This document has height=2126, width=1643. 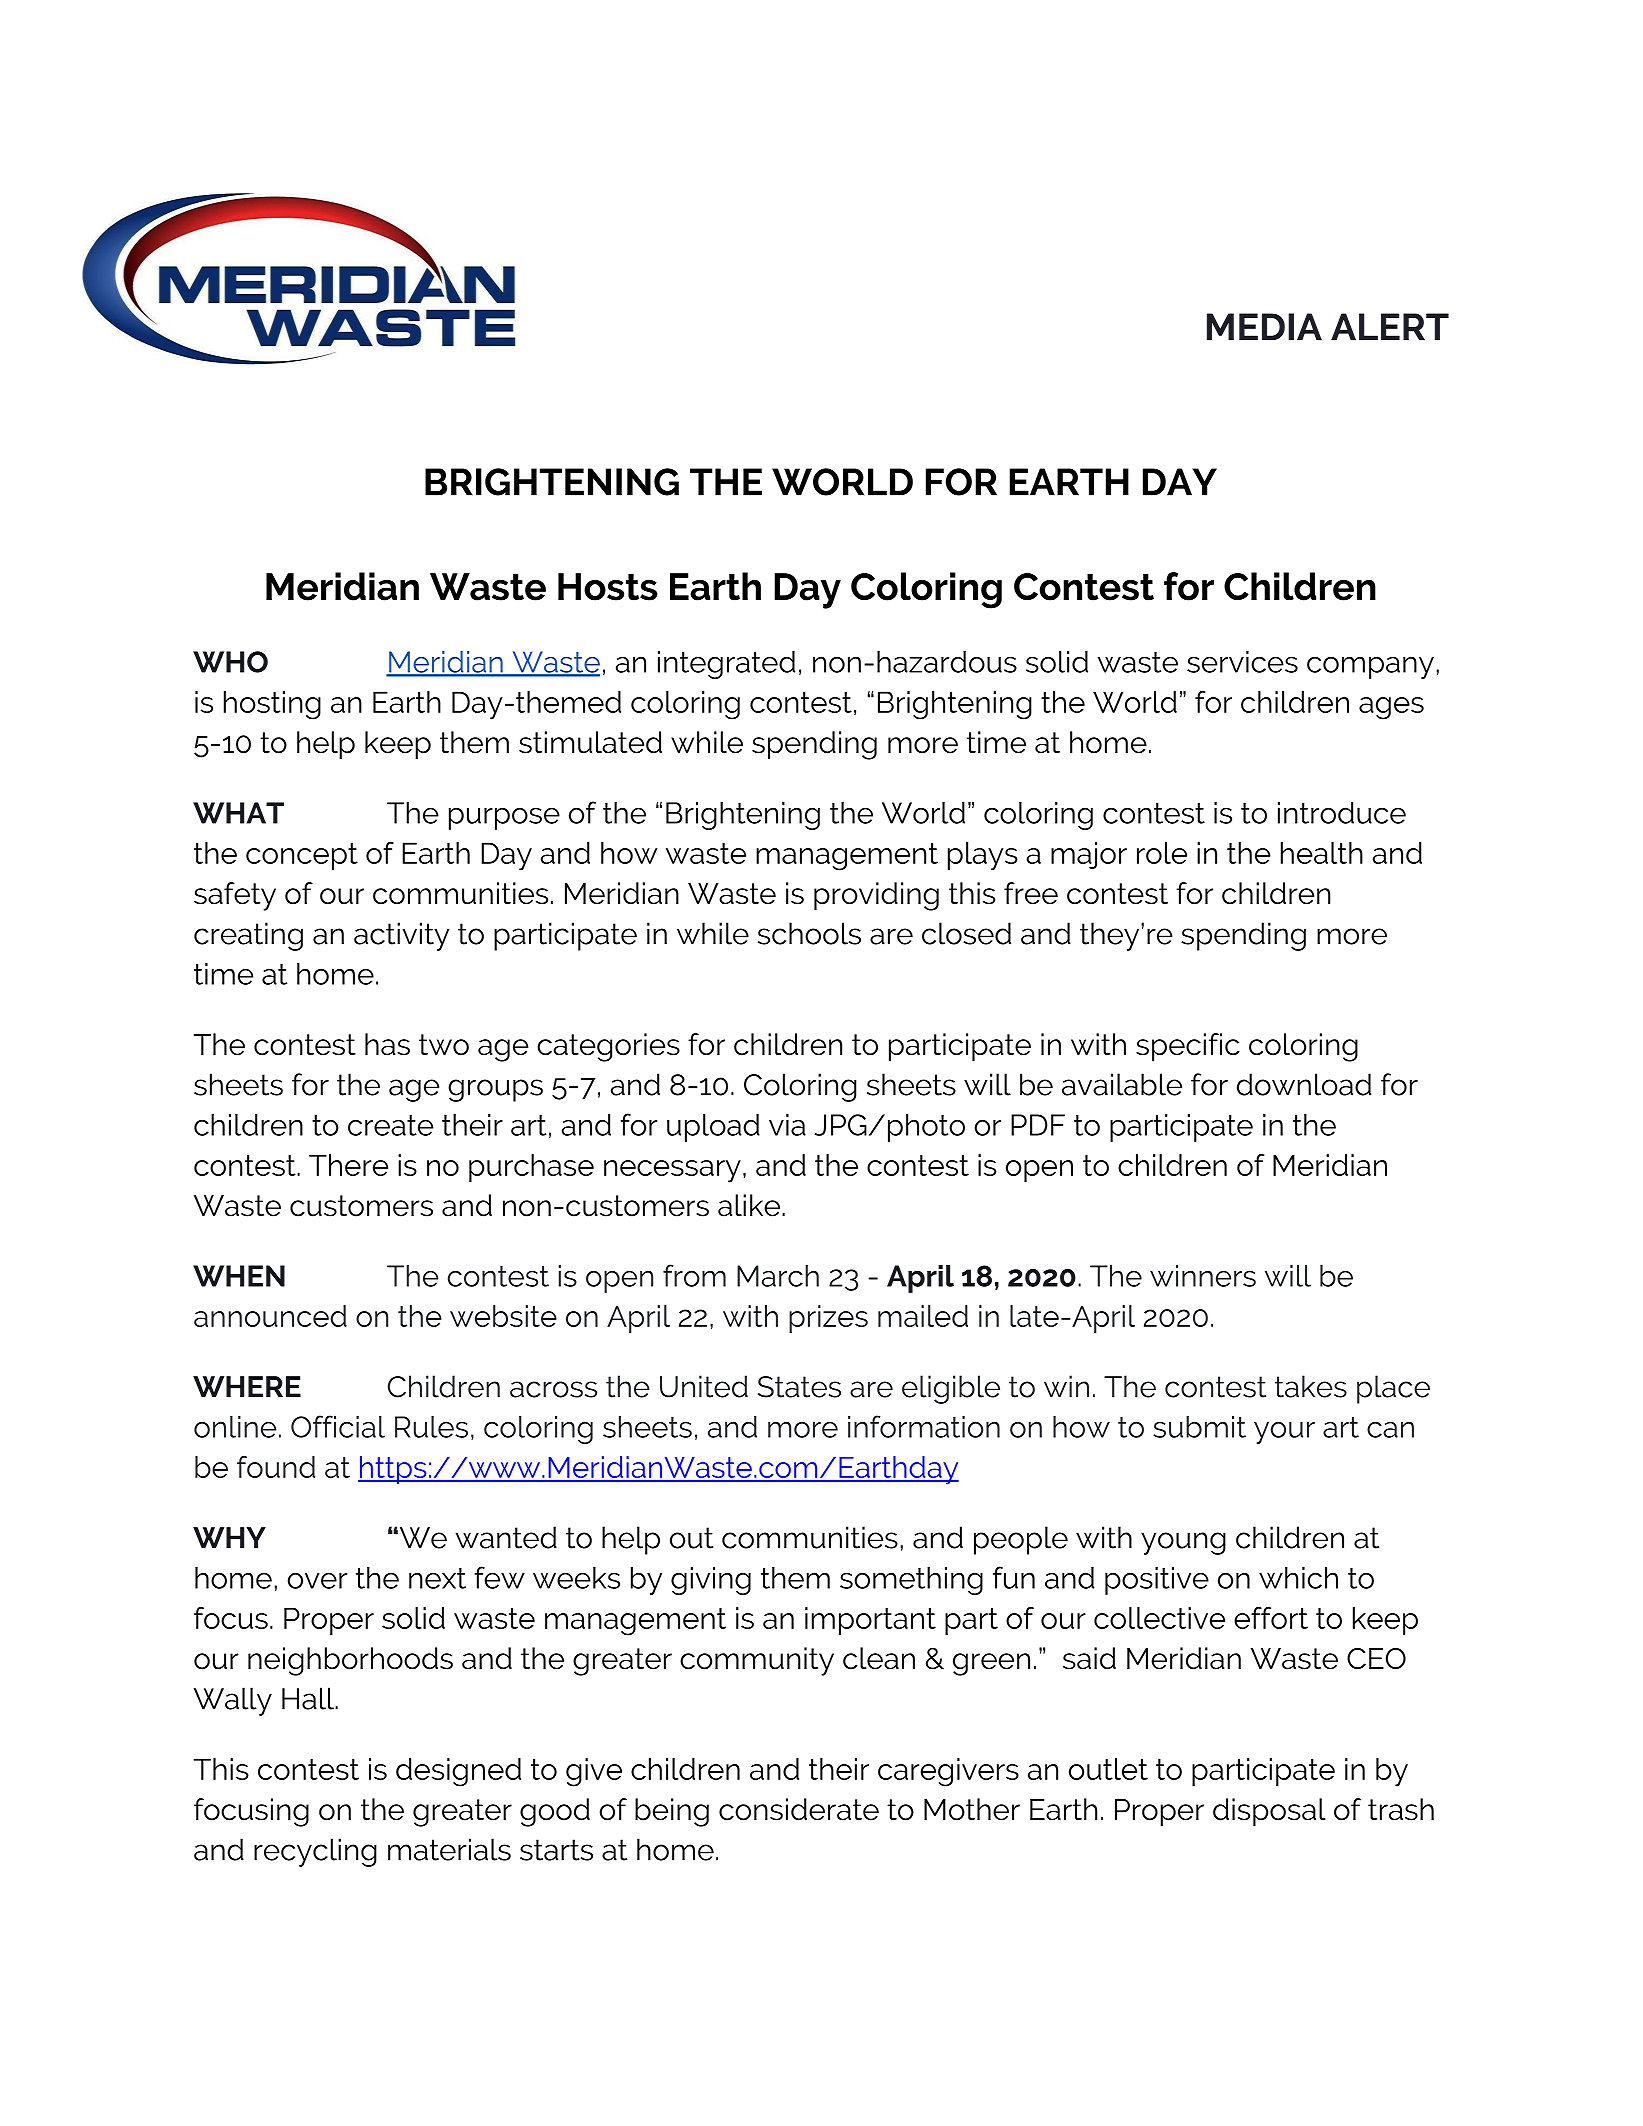 What do you see at coordinates (1242, 662) in the document?
I see `services` at bounding box center [1242, 662].
